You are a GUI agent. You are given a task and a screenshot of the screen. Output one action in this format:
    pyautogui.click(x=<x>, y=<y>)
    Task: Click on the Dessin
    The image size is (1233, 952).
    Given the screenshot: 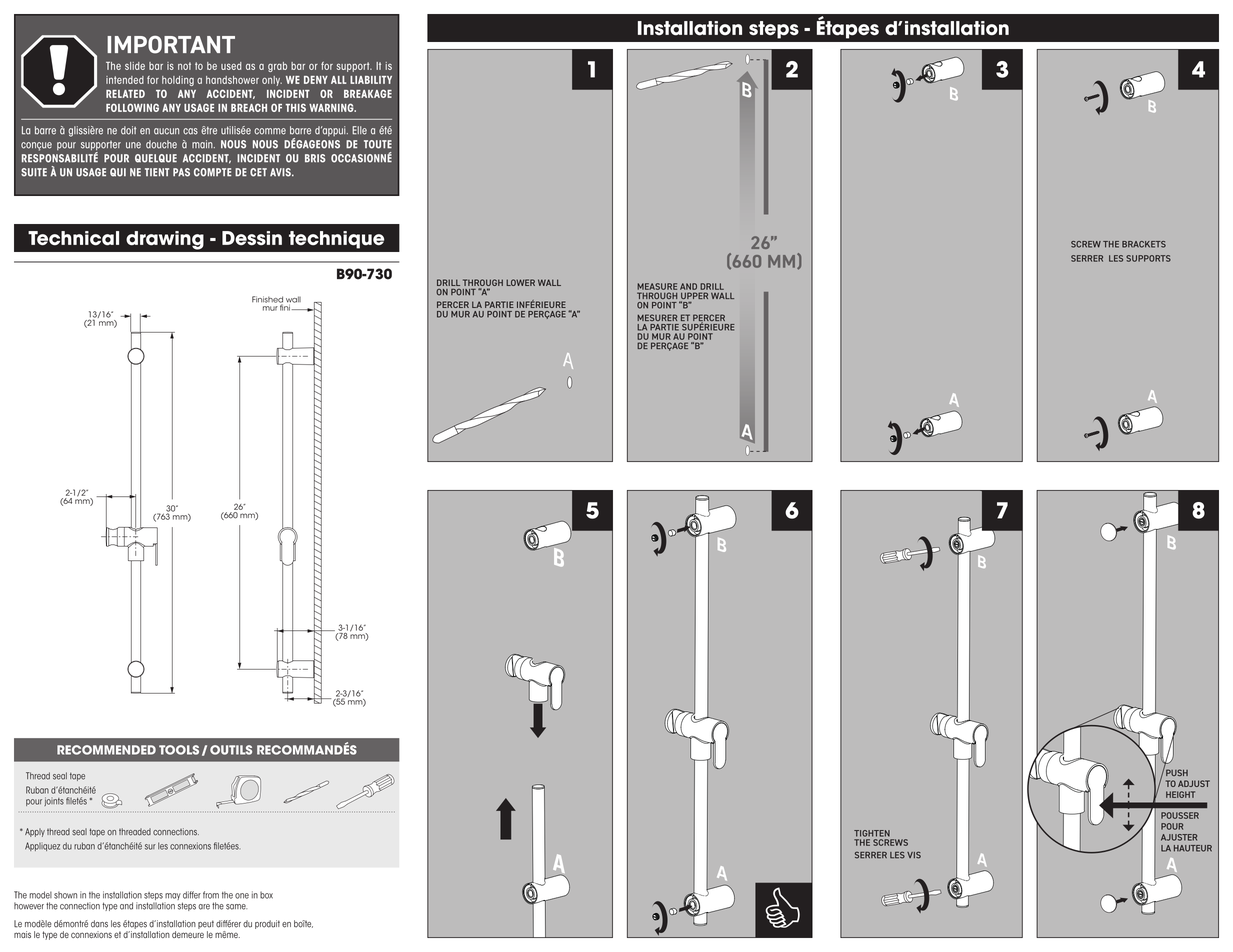 What is the action you would take?
    pyautogui.click(x=252, y=238)
